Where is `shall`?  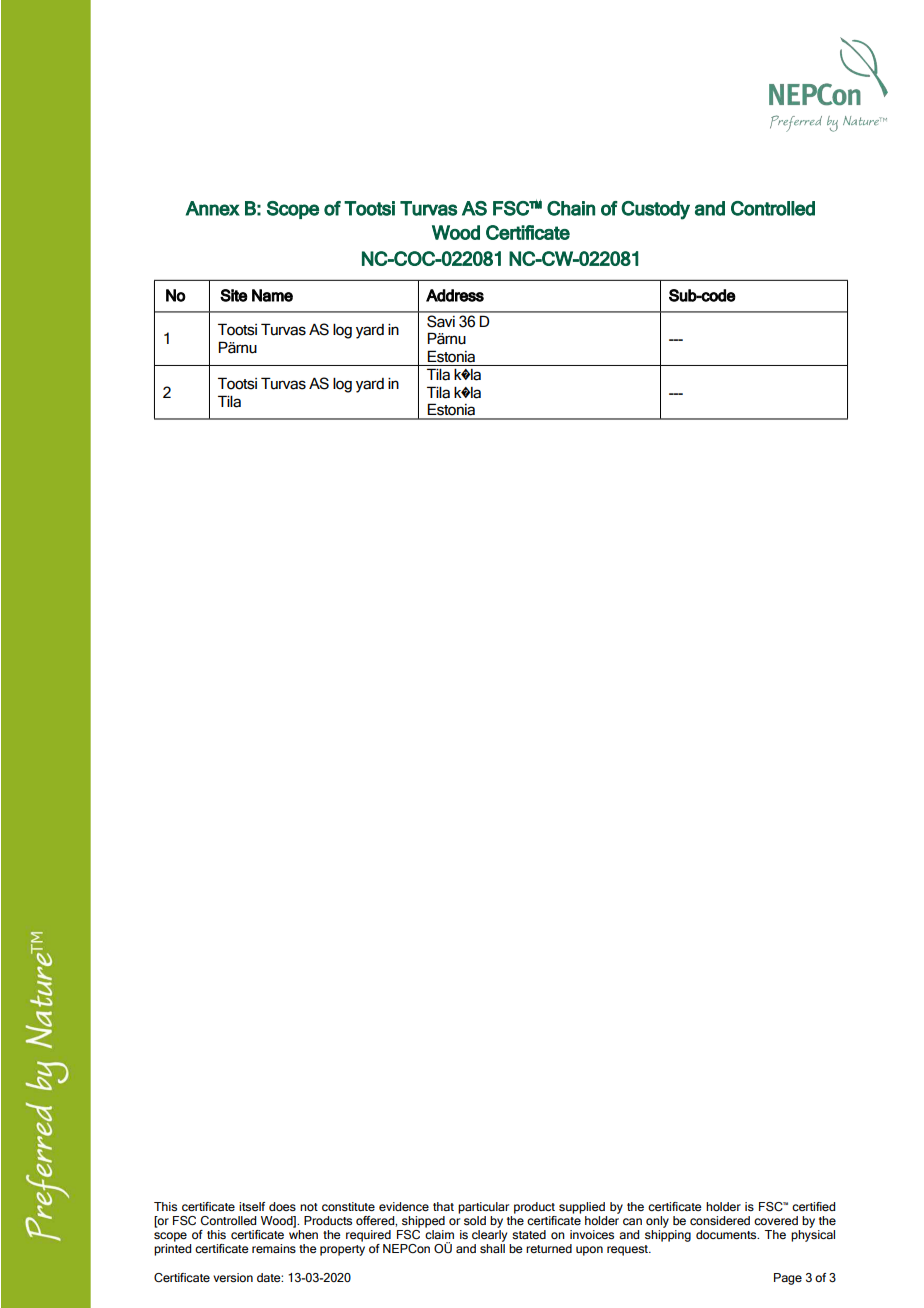 shall is located at coordinates (492, 1248).
